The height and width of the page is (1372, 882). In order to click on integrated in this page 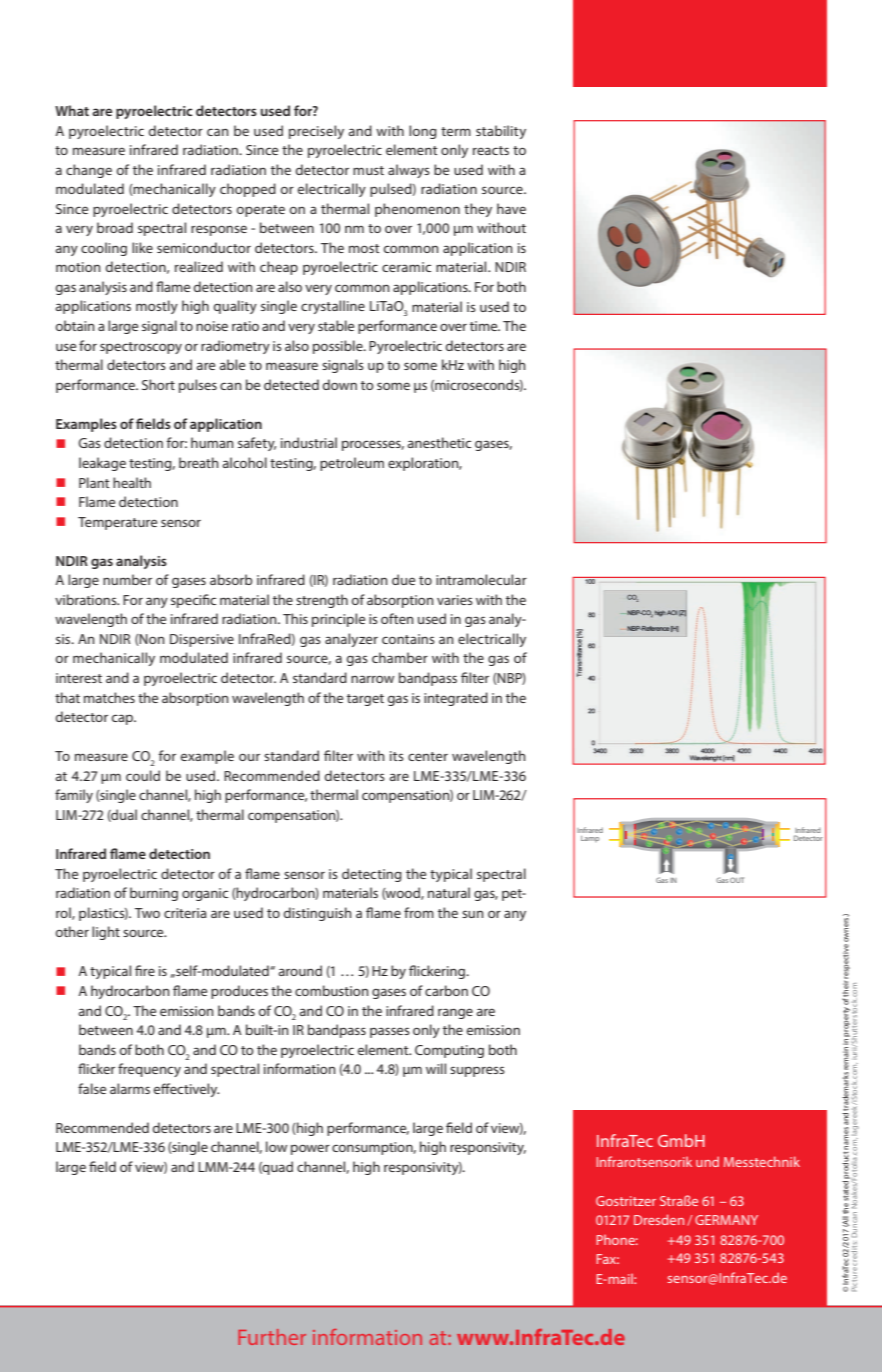, I will do `click(456, 699)`.
